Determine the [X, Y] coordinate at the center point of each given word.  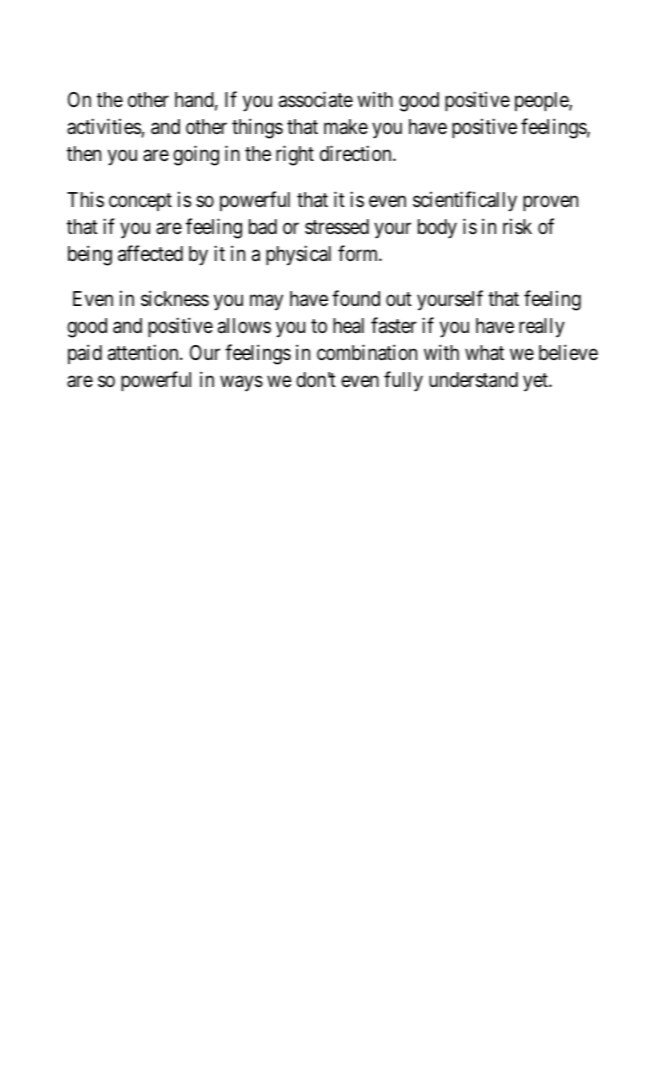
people [542, 101]
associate [316, 99]
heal [348, 326]
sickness [175, 298]
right [295, 155]
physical [298, 255]
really [542, 328]
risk [517, 226]
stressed [337, 227]
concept [140, 202]
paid [85, 354]
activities [104, 127]
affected [150, 253]
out [399, 299]
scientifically [465, 201]
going [196, 155]
